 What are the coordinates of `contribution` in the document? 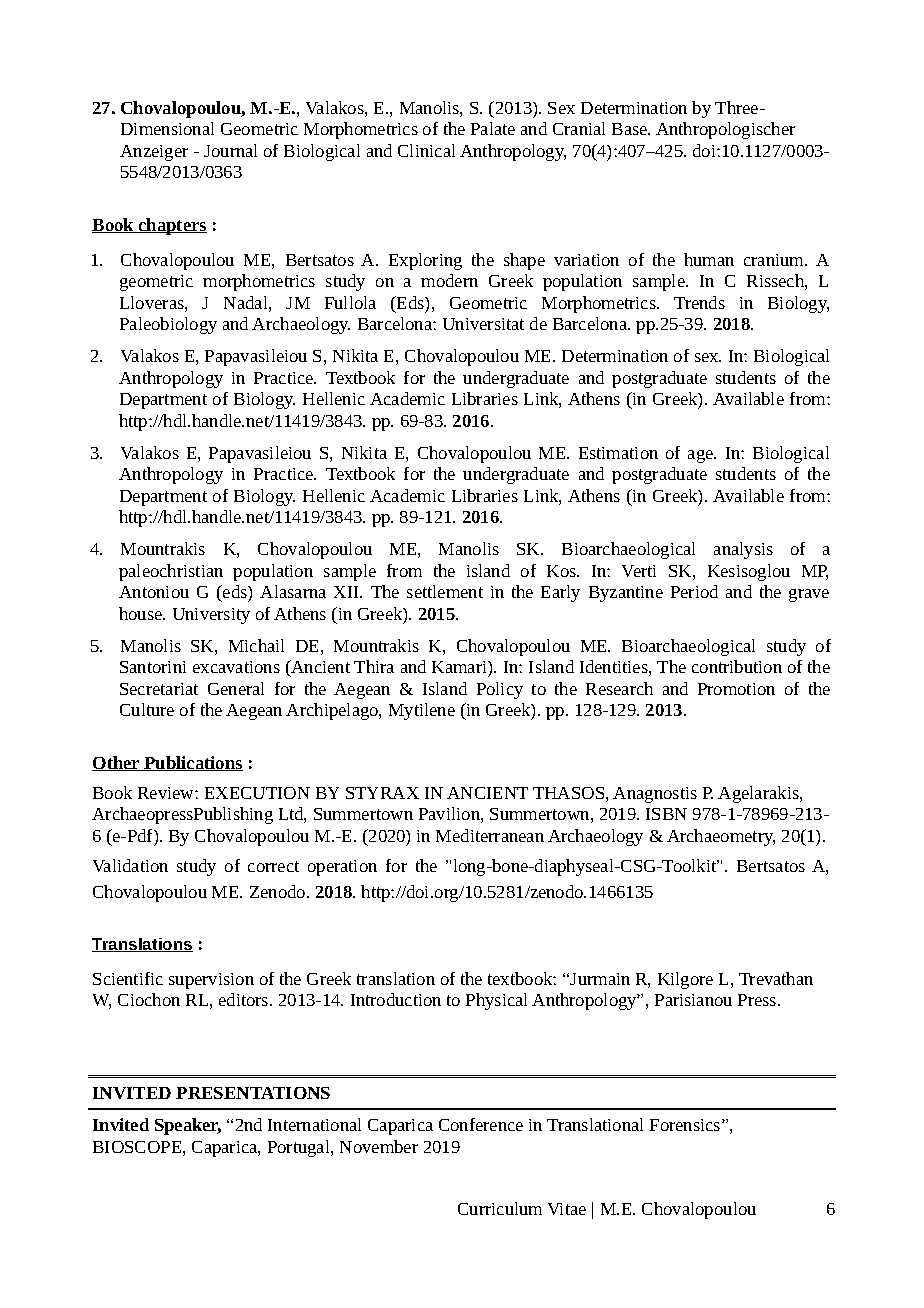 It's located at (737, 666).
